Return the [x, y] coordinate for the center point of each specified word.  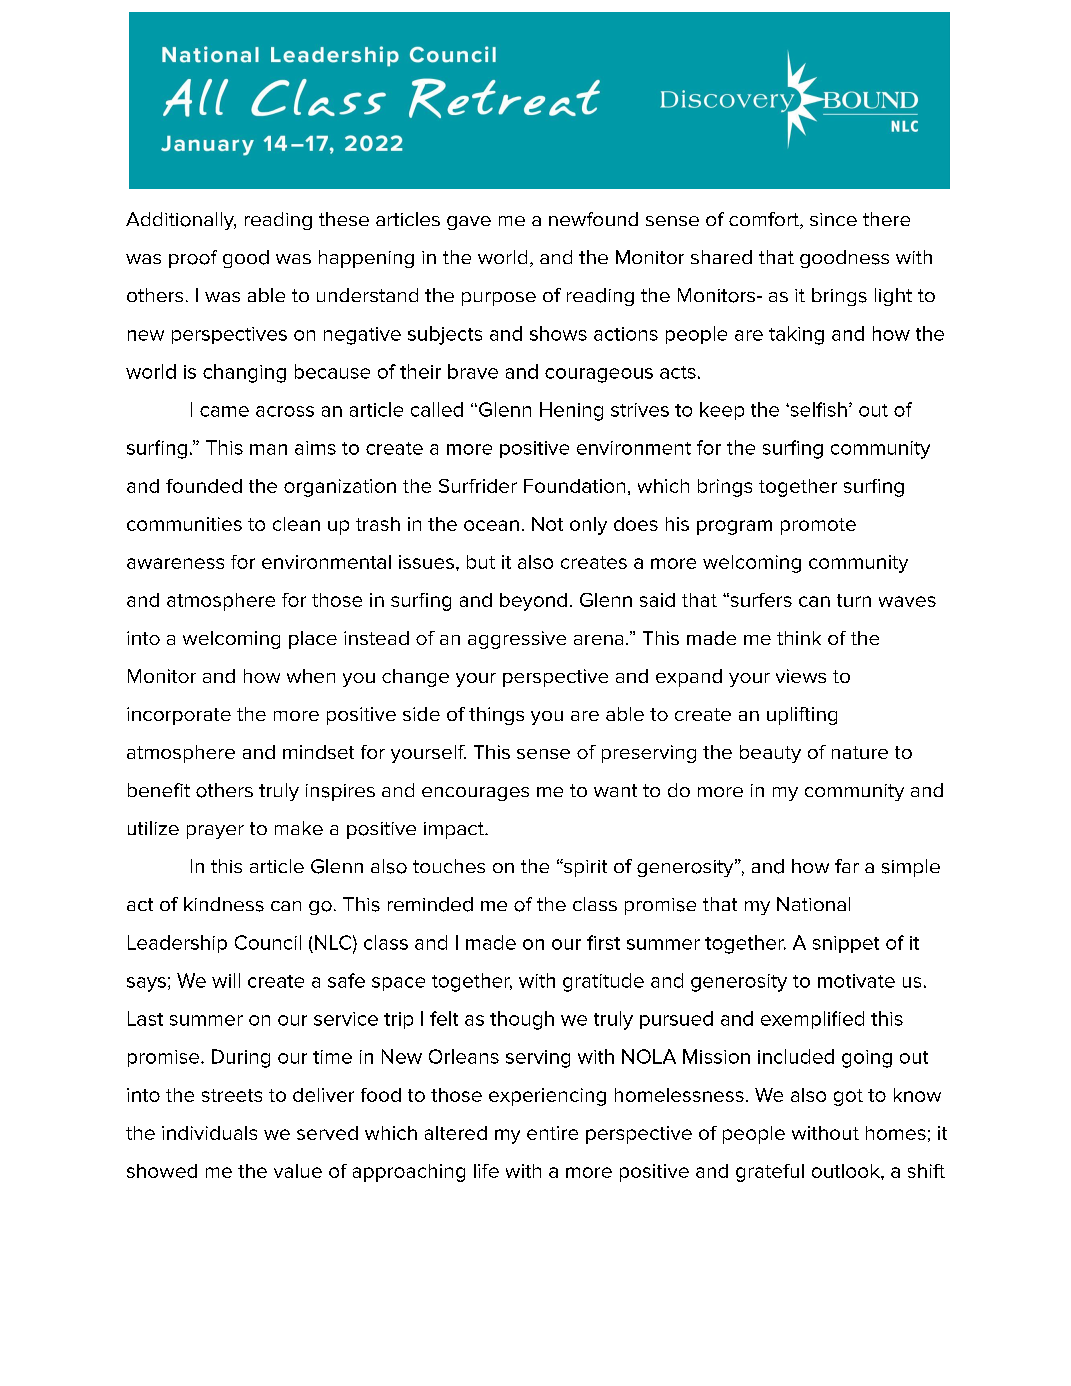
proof [193, 259]
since [833, 219]
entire [552, 1133]
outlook [847, 1171]
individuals [209, 1133]
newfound [593, 219]
